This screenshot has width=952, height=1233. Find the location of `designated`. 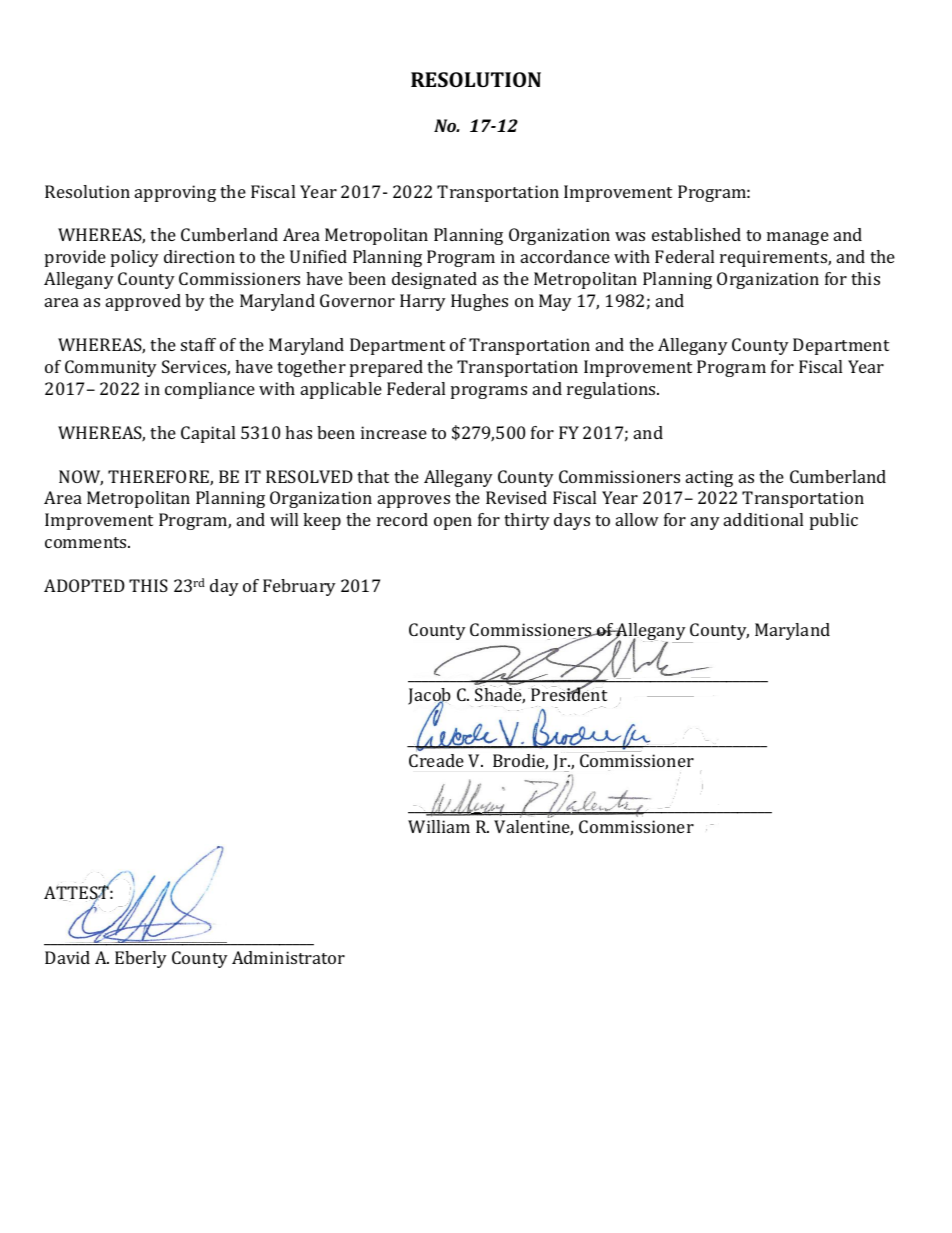

designated is located at coordinates (434, 280).
